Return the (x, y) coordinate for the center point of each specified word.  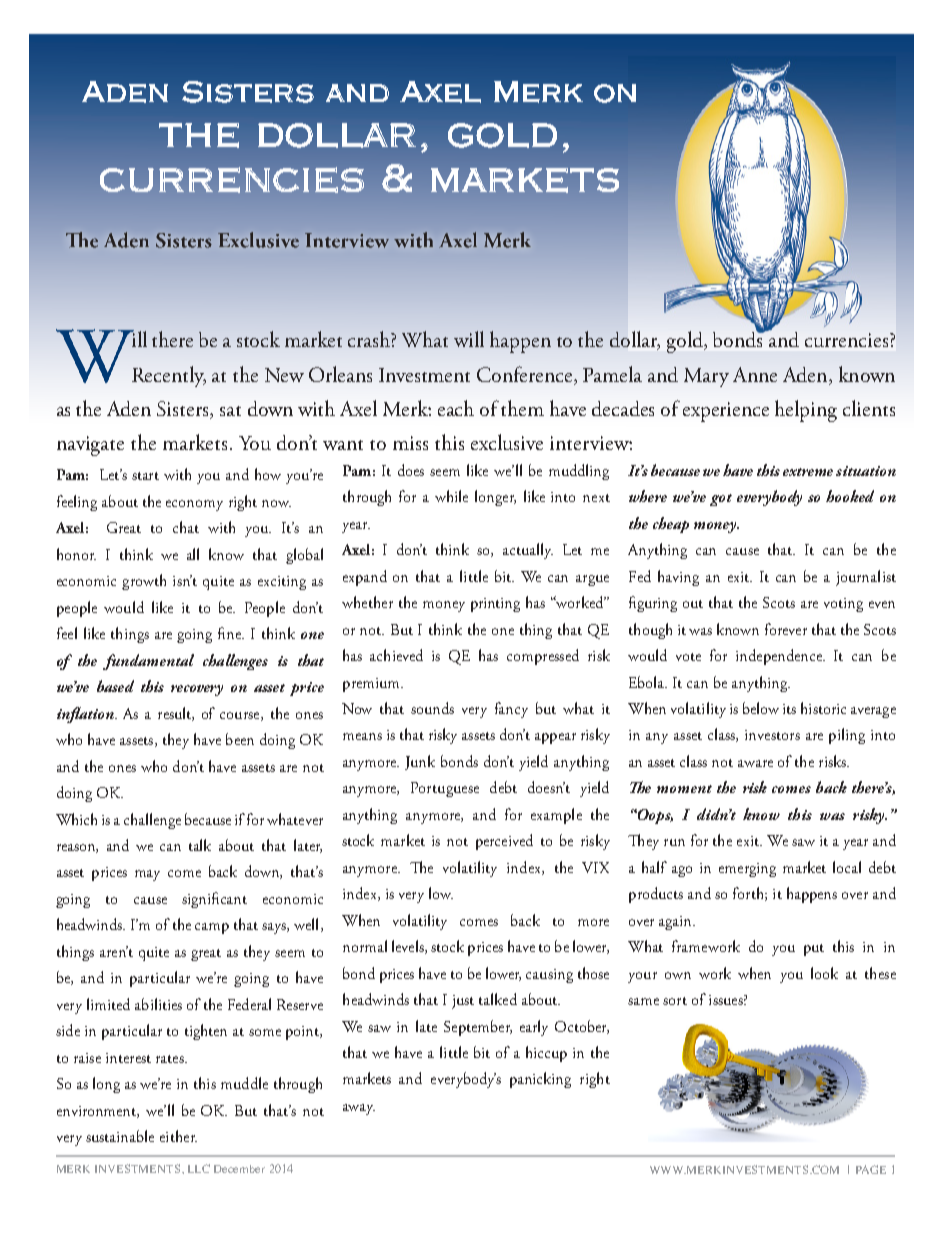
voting (843, 605)
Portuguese (445, 789)
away (359, 1109)
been (240, 739)
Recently (169, 376)
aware (755, 763)
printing (495, 605)
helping (806, 411)
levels (409, 947)
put (814, 950)
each (456, 408)
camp (212, 928)
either (178, 1136)
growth (144, 582)
